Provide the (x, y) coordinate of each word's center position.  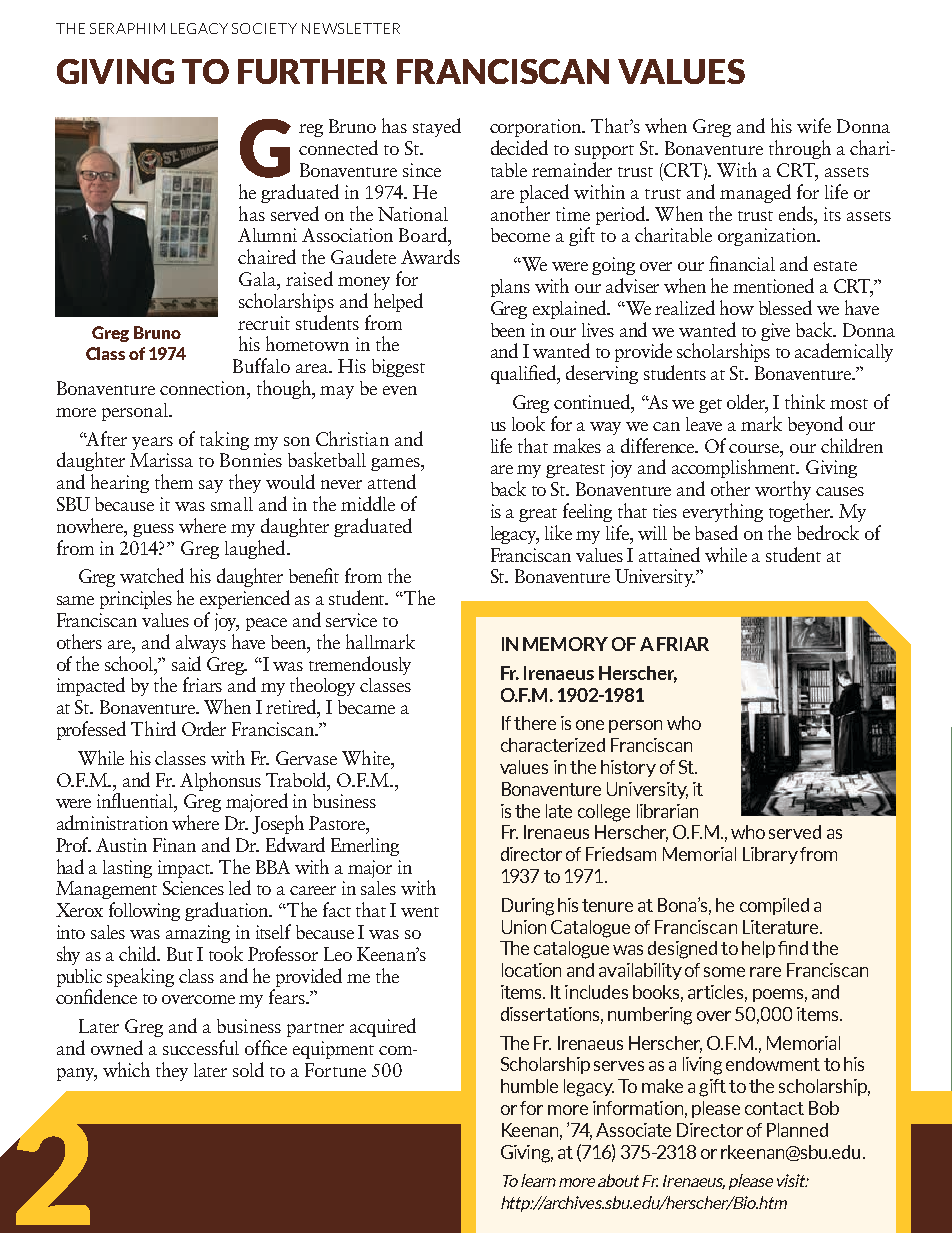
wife (814, 125)
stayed (437, 127)
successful (201, 1047)
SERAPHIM (127, 28)
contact (774, 1108)
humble (529, 1086)
